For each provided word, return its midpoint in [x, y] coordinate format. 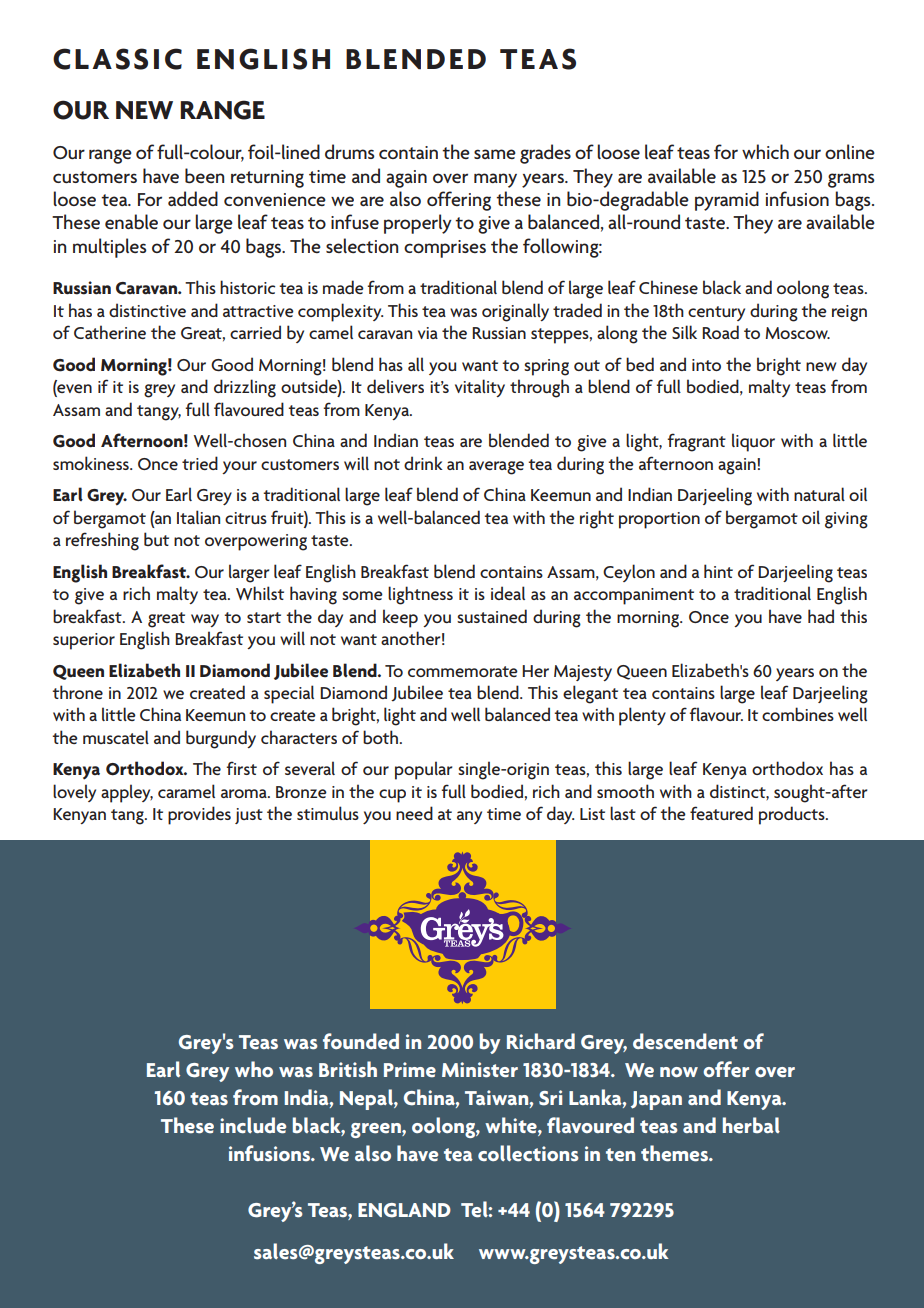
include [253, 1125]
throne [77, 692]
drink [423, 463]
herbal [751, 1125]
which [765, 151]
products [793, 815]
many [495, 180]
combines [798, 714]
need [414, 813]
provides [199, 815]
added [193, 198]
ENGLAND [404, 1210]
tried [200, 463]
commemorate [463, 671]
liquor [753, 442]
